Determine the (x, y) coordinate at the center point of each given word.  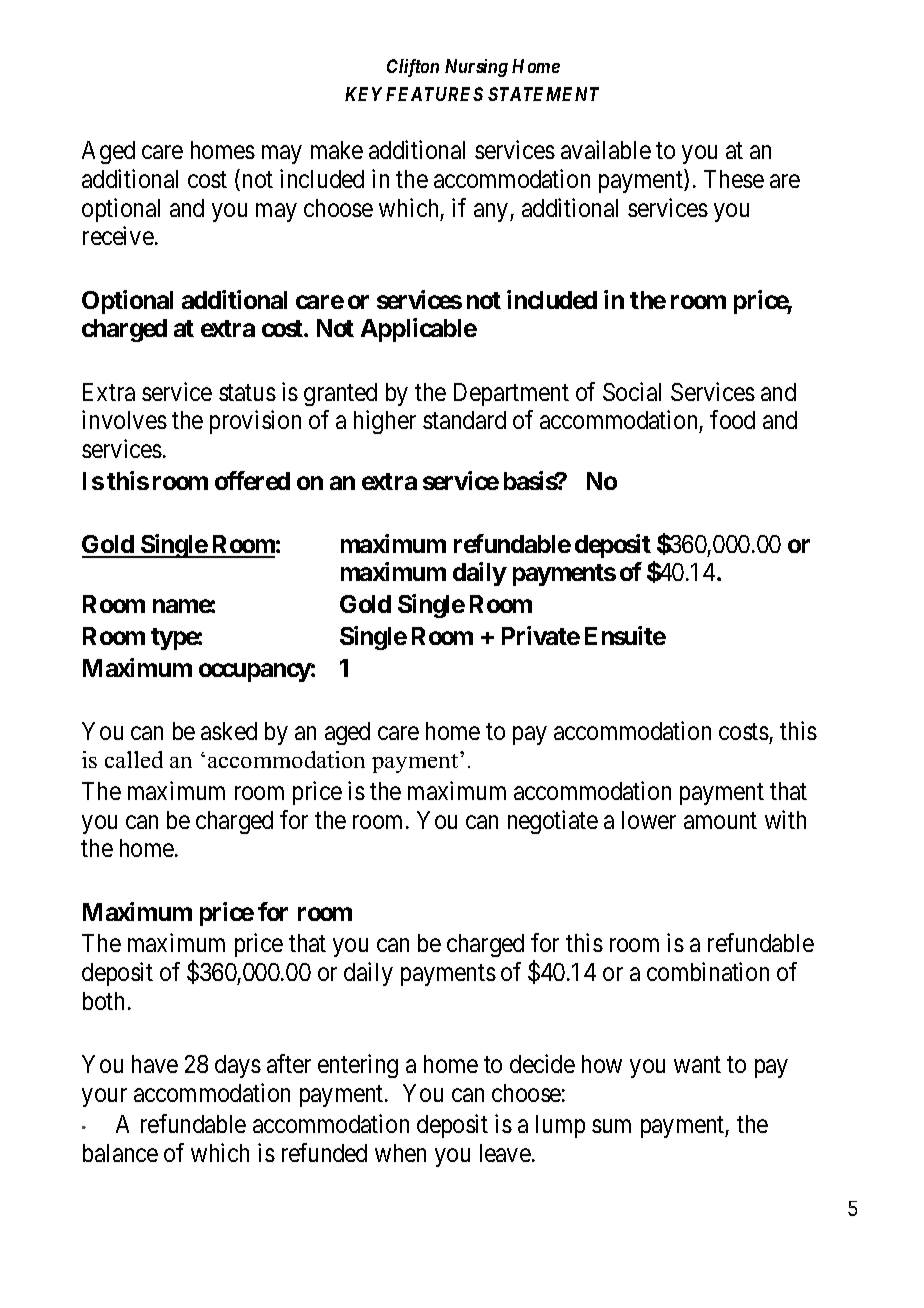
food (732, 419)
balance (120, 1153)
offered (252, 480)
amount (720, 820)
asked (229, 731)
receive (118, 235)
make (337, 150)
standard (464, 420)
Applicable (419, 330)
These (734, 179)
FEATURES (434, 94)
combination (708, 971)
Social (632, 391)
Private (541, 635)
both (103, 1001)
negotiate (553, 822)
